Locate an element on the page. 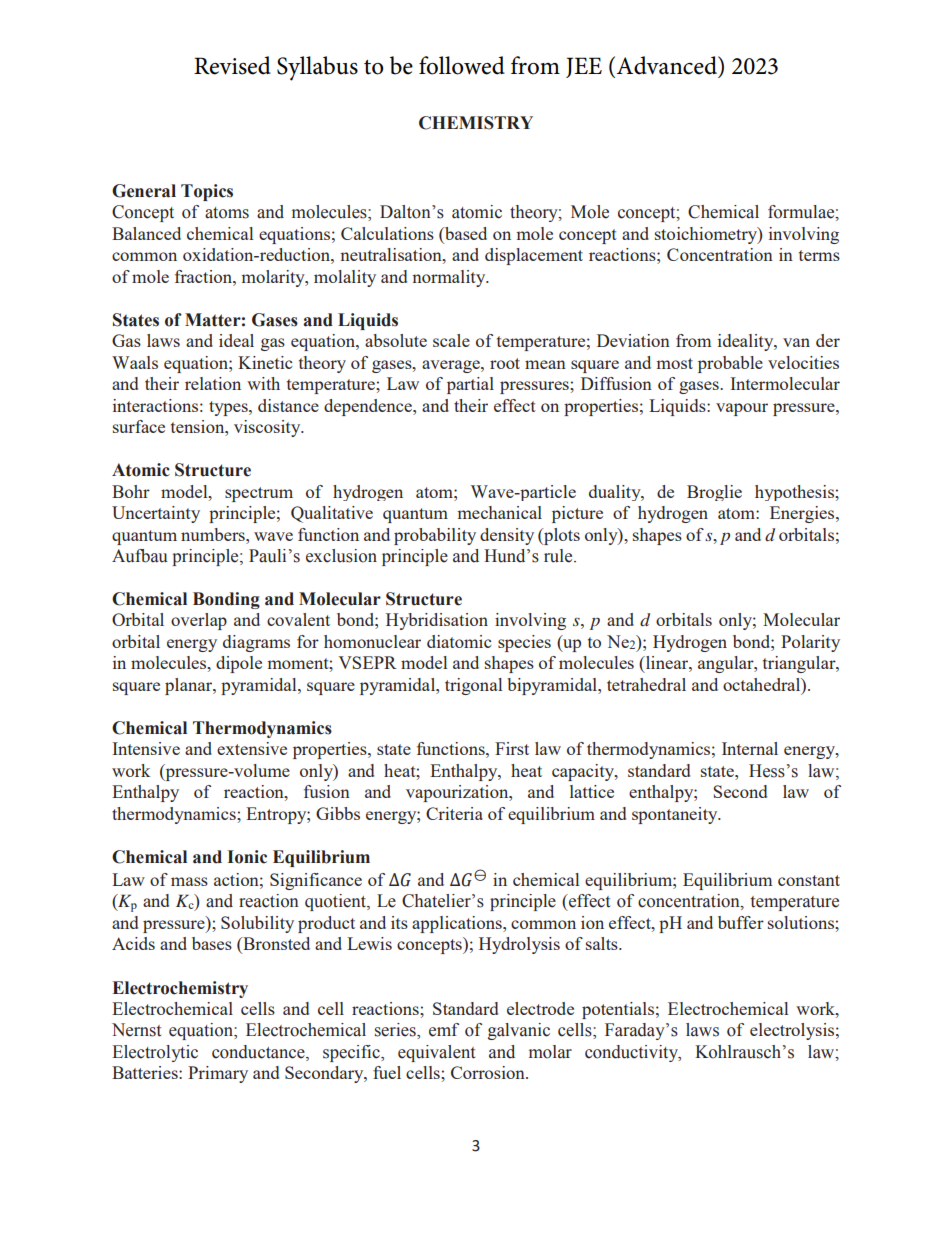 Image resolution: width=952 pixels, height=1233 pixels. Revised is located at coordinates (232, 65).
